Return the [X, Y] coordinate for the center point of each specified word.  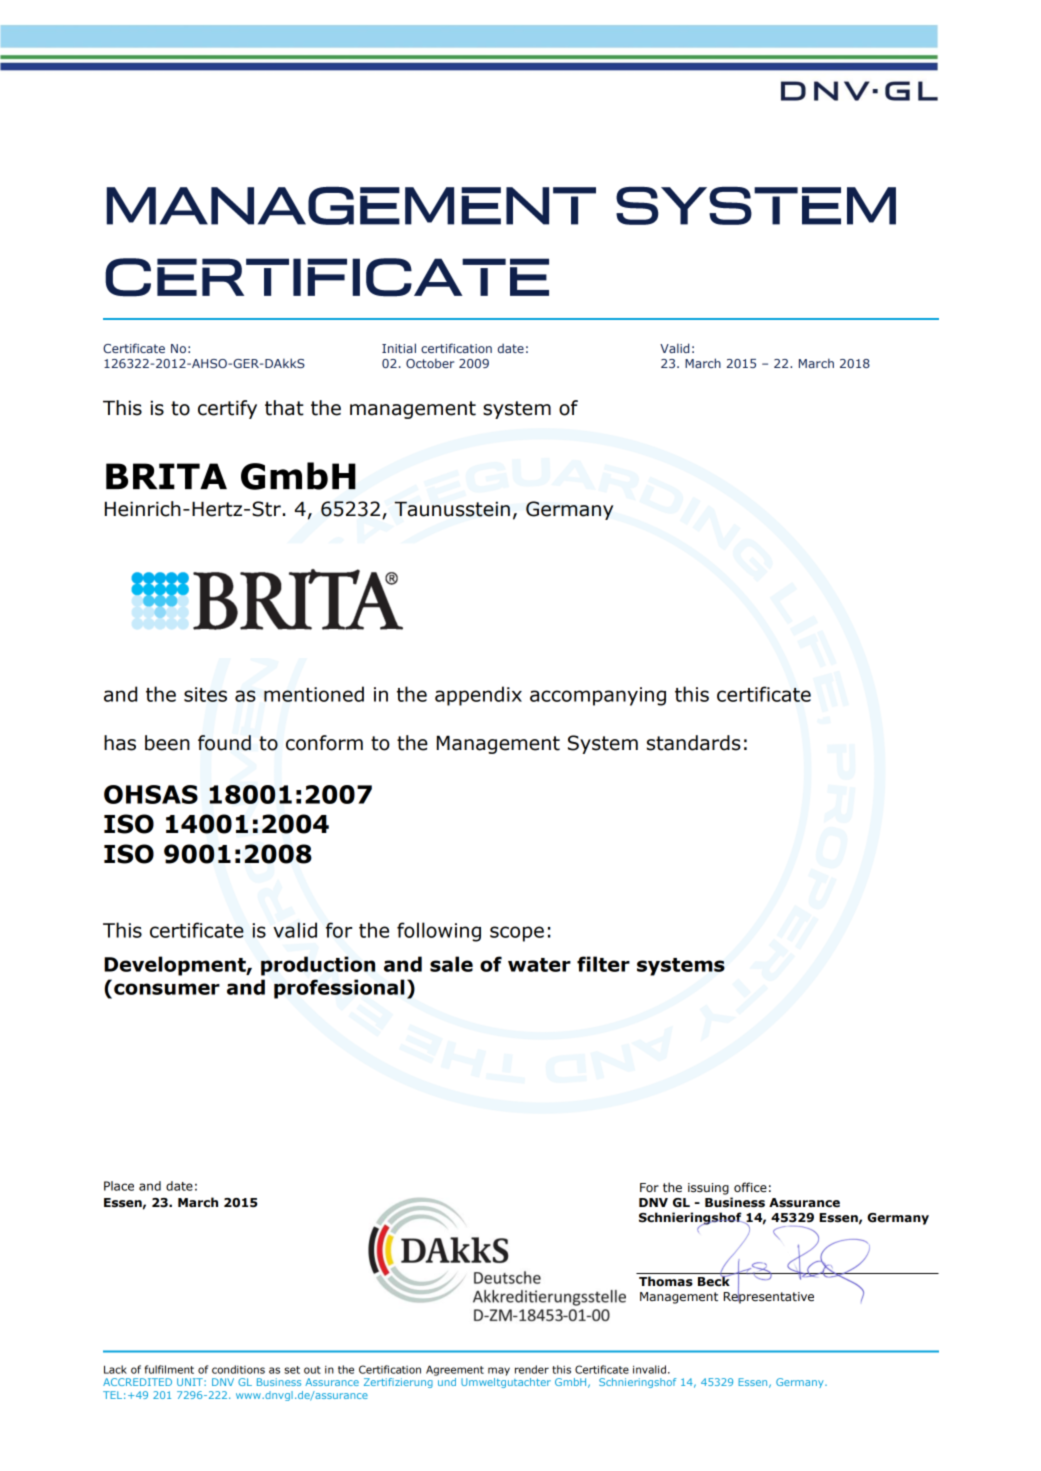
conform [324, 743]
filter [603, 964]
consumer [167, 989]
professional [339, 989]
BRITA [166, 476]
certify [227, 409]
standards [694, 743]
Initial [399, 348]
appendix [478, 696]
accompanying [598, 696]
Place [119, 1186]
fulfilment [169, 1369]
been [167, 743]
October [430, 363]
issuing [708, 1189]
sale [451, 964]
